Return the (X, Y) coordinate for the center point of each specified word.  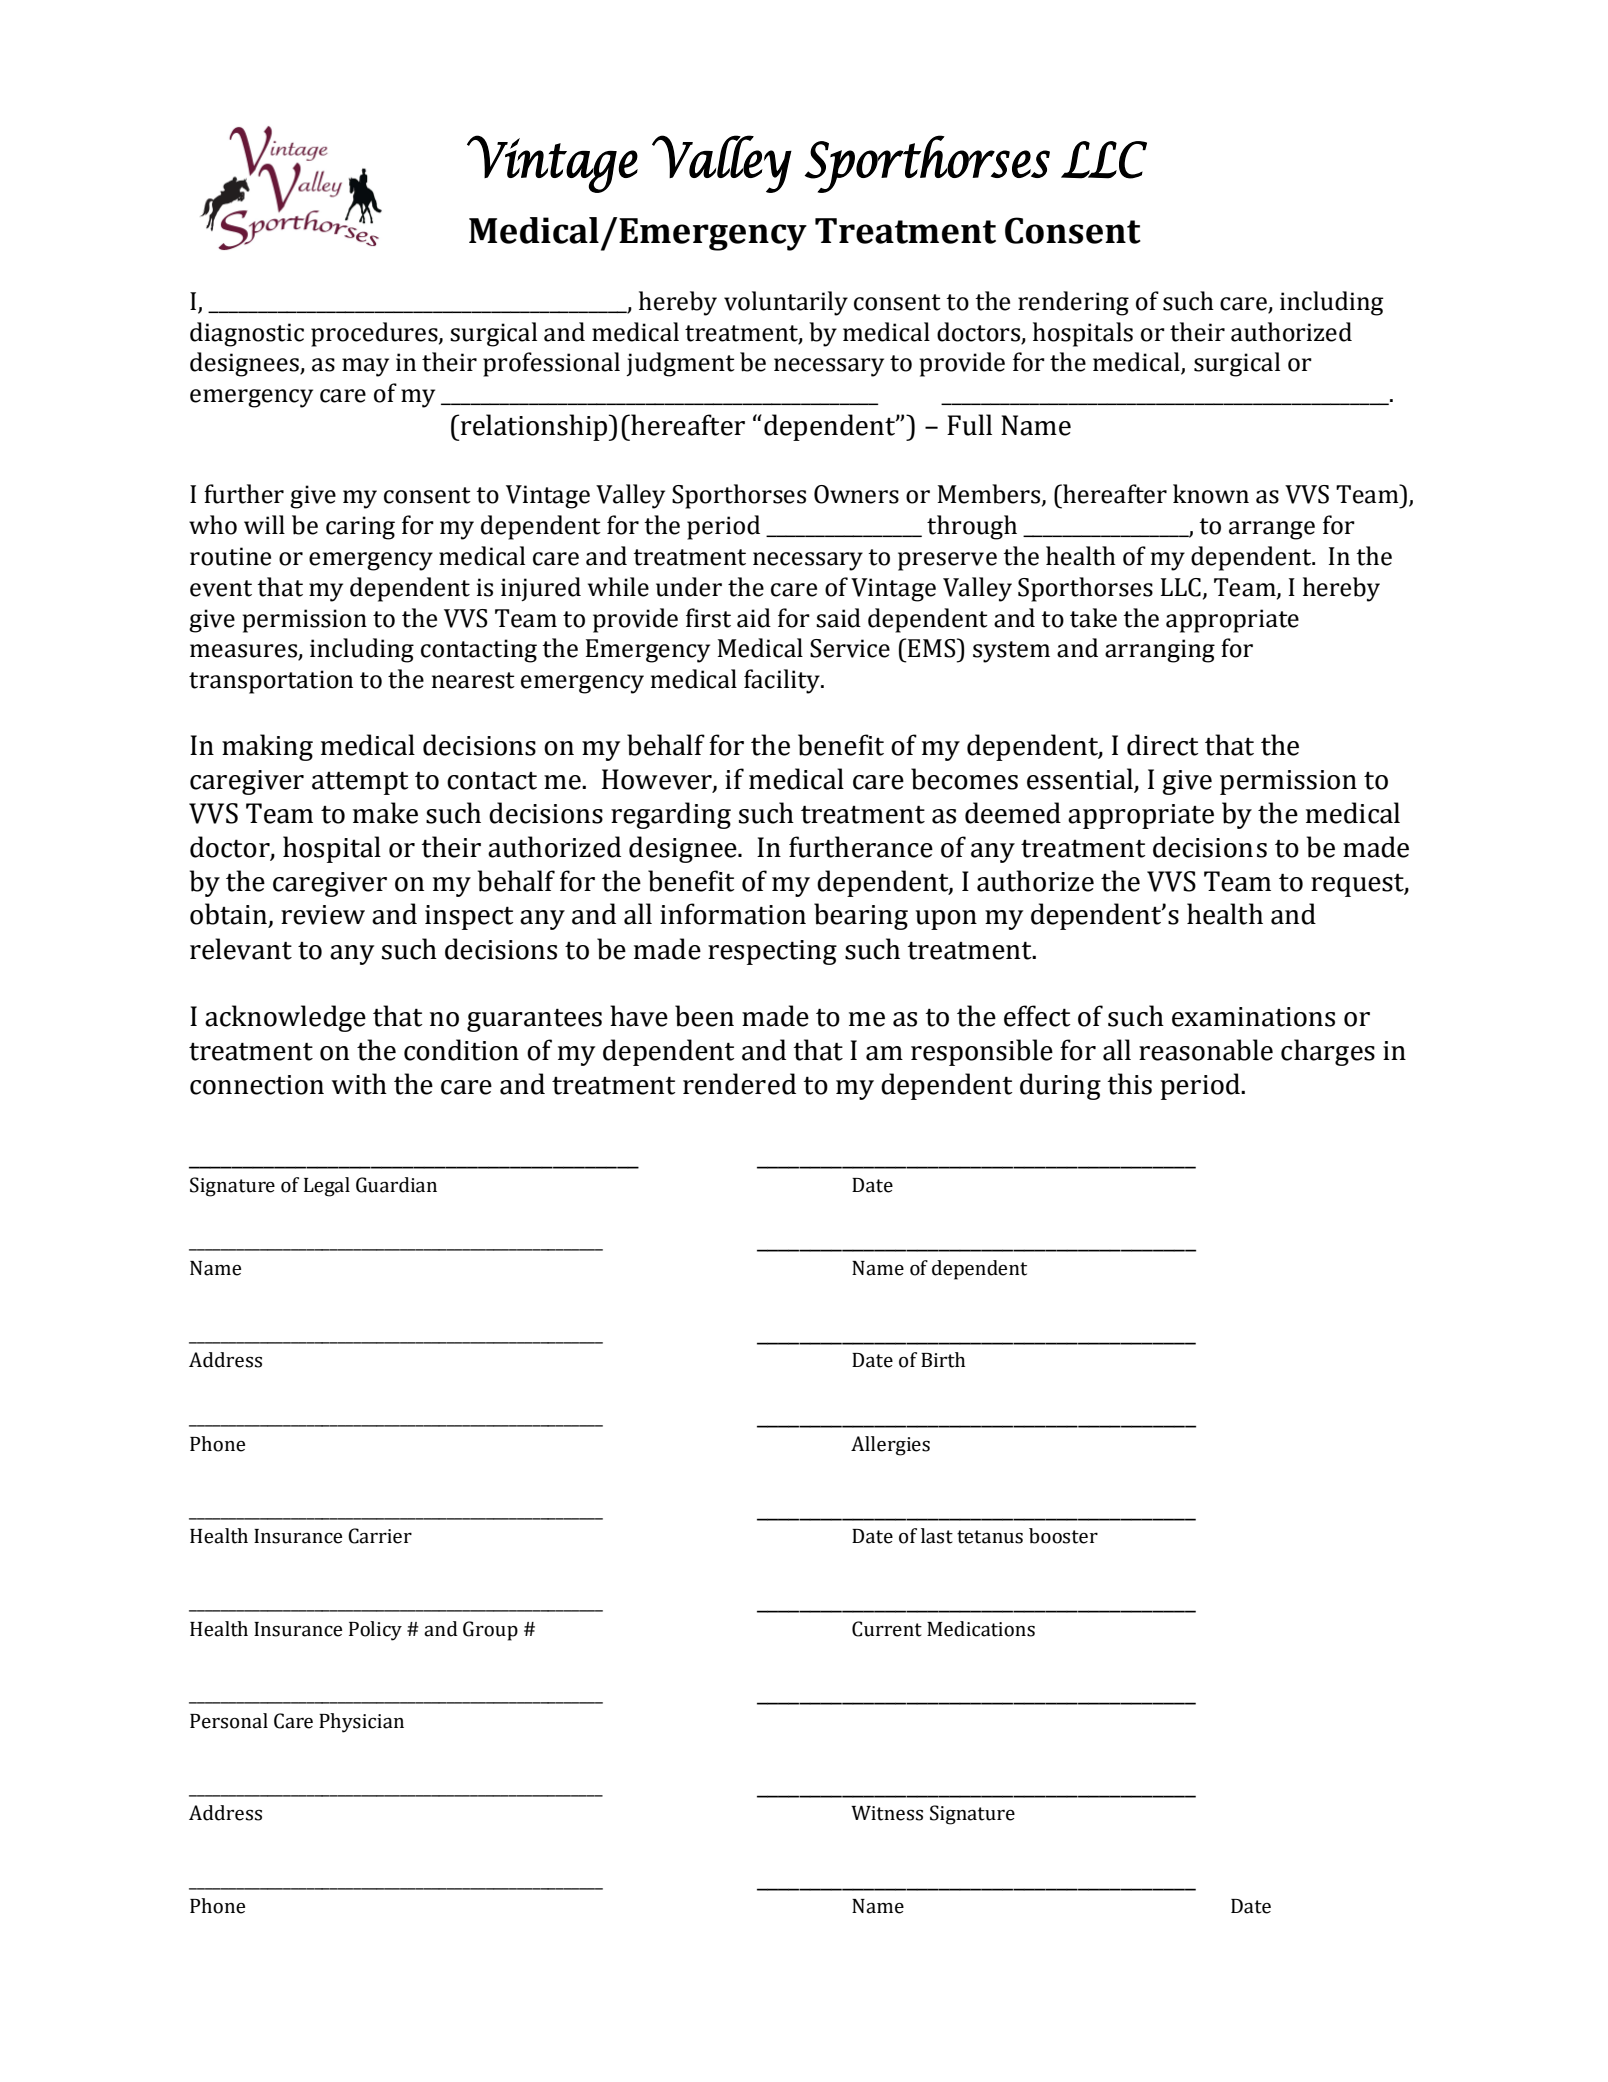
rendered (739, 1084)
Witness (887, 1813)
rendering (1073, 303)
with (359, 1084)
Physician (361, 1723)
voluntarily (786, 303)
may (365, 367)
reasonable (1206, 1050)
